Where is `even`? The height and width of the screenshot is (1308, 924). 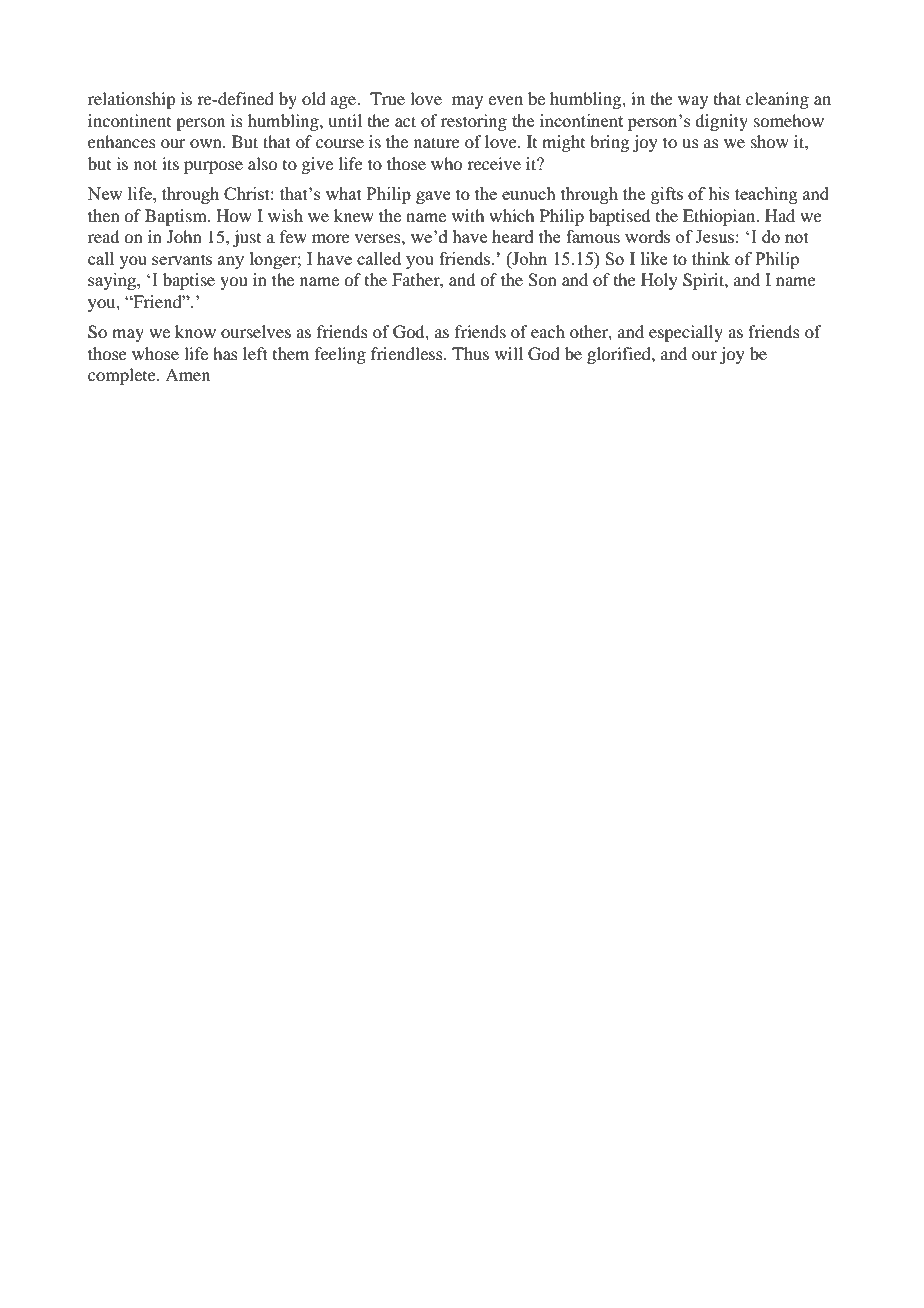 even is located at coordinates (505, 100).
